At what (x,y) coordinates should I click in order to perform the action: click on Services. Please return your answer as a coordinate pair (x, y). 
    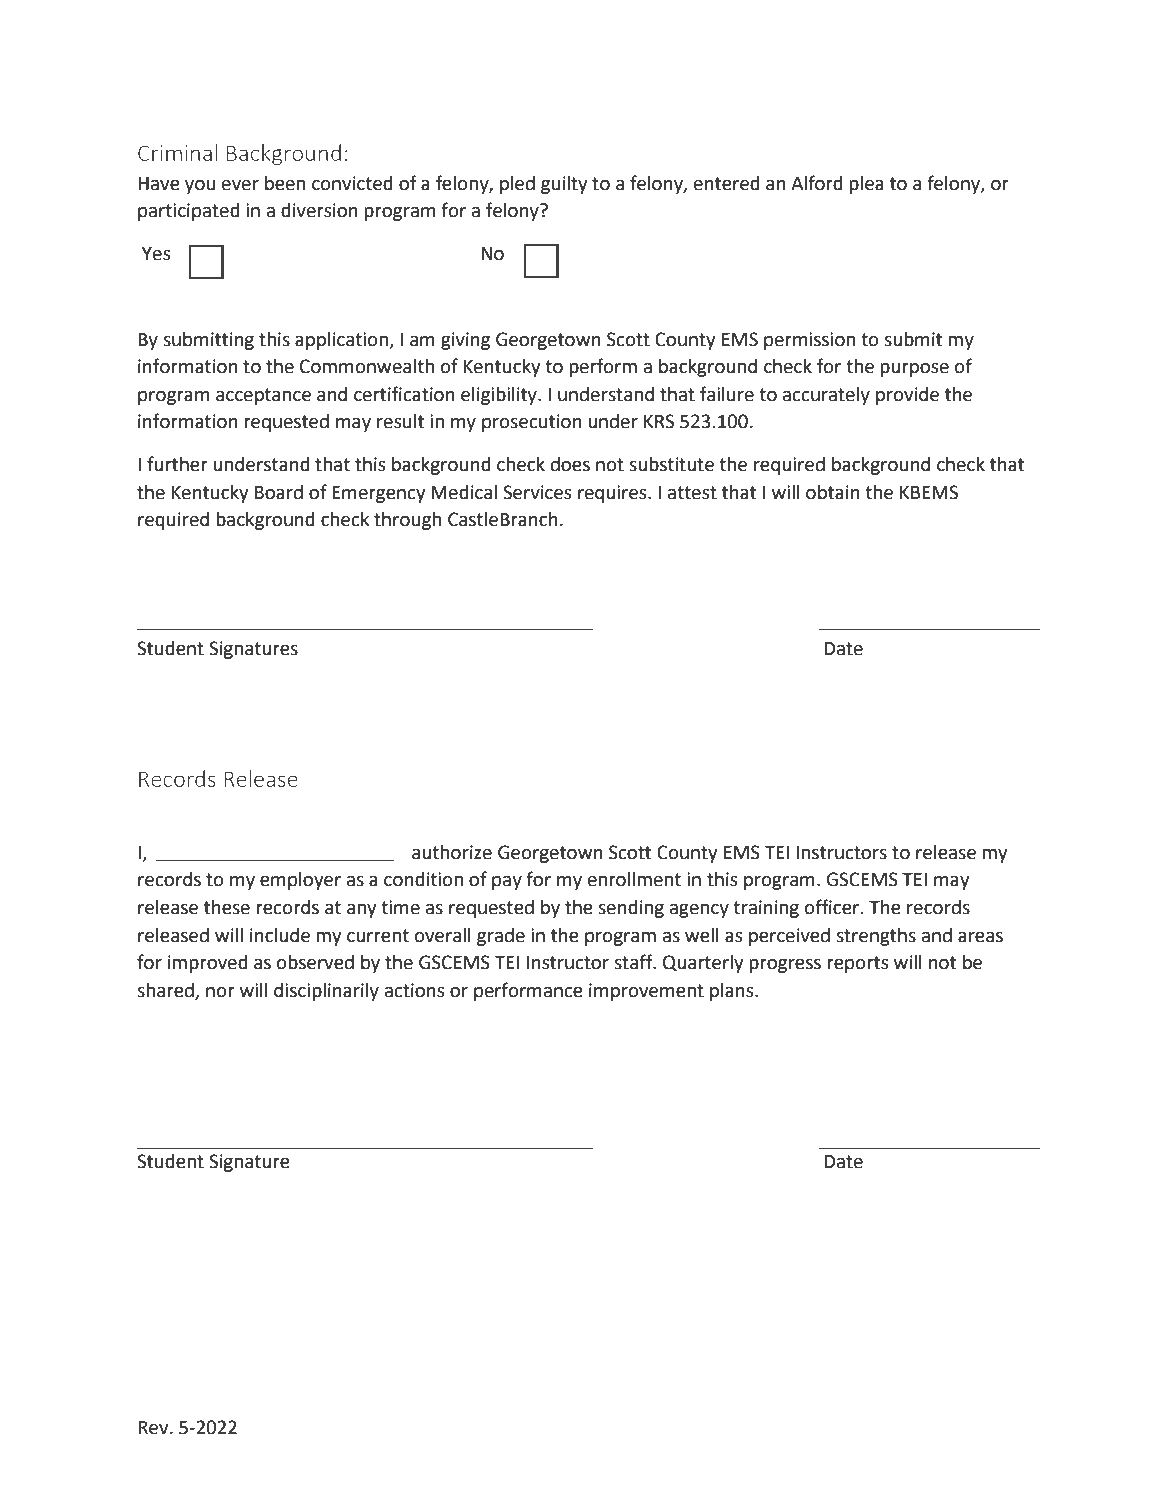
    Looking at the image, I should click on (537, 492).
